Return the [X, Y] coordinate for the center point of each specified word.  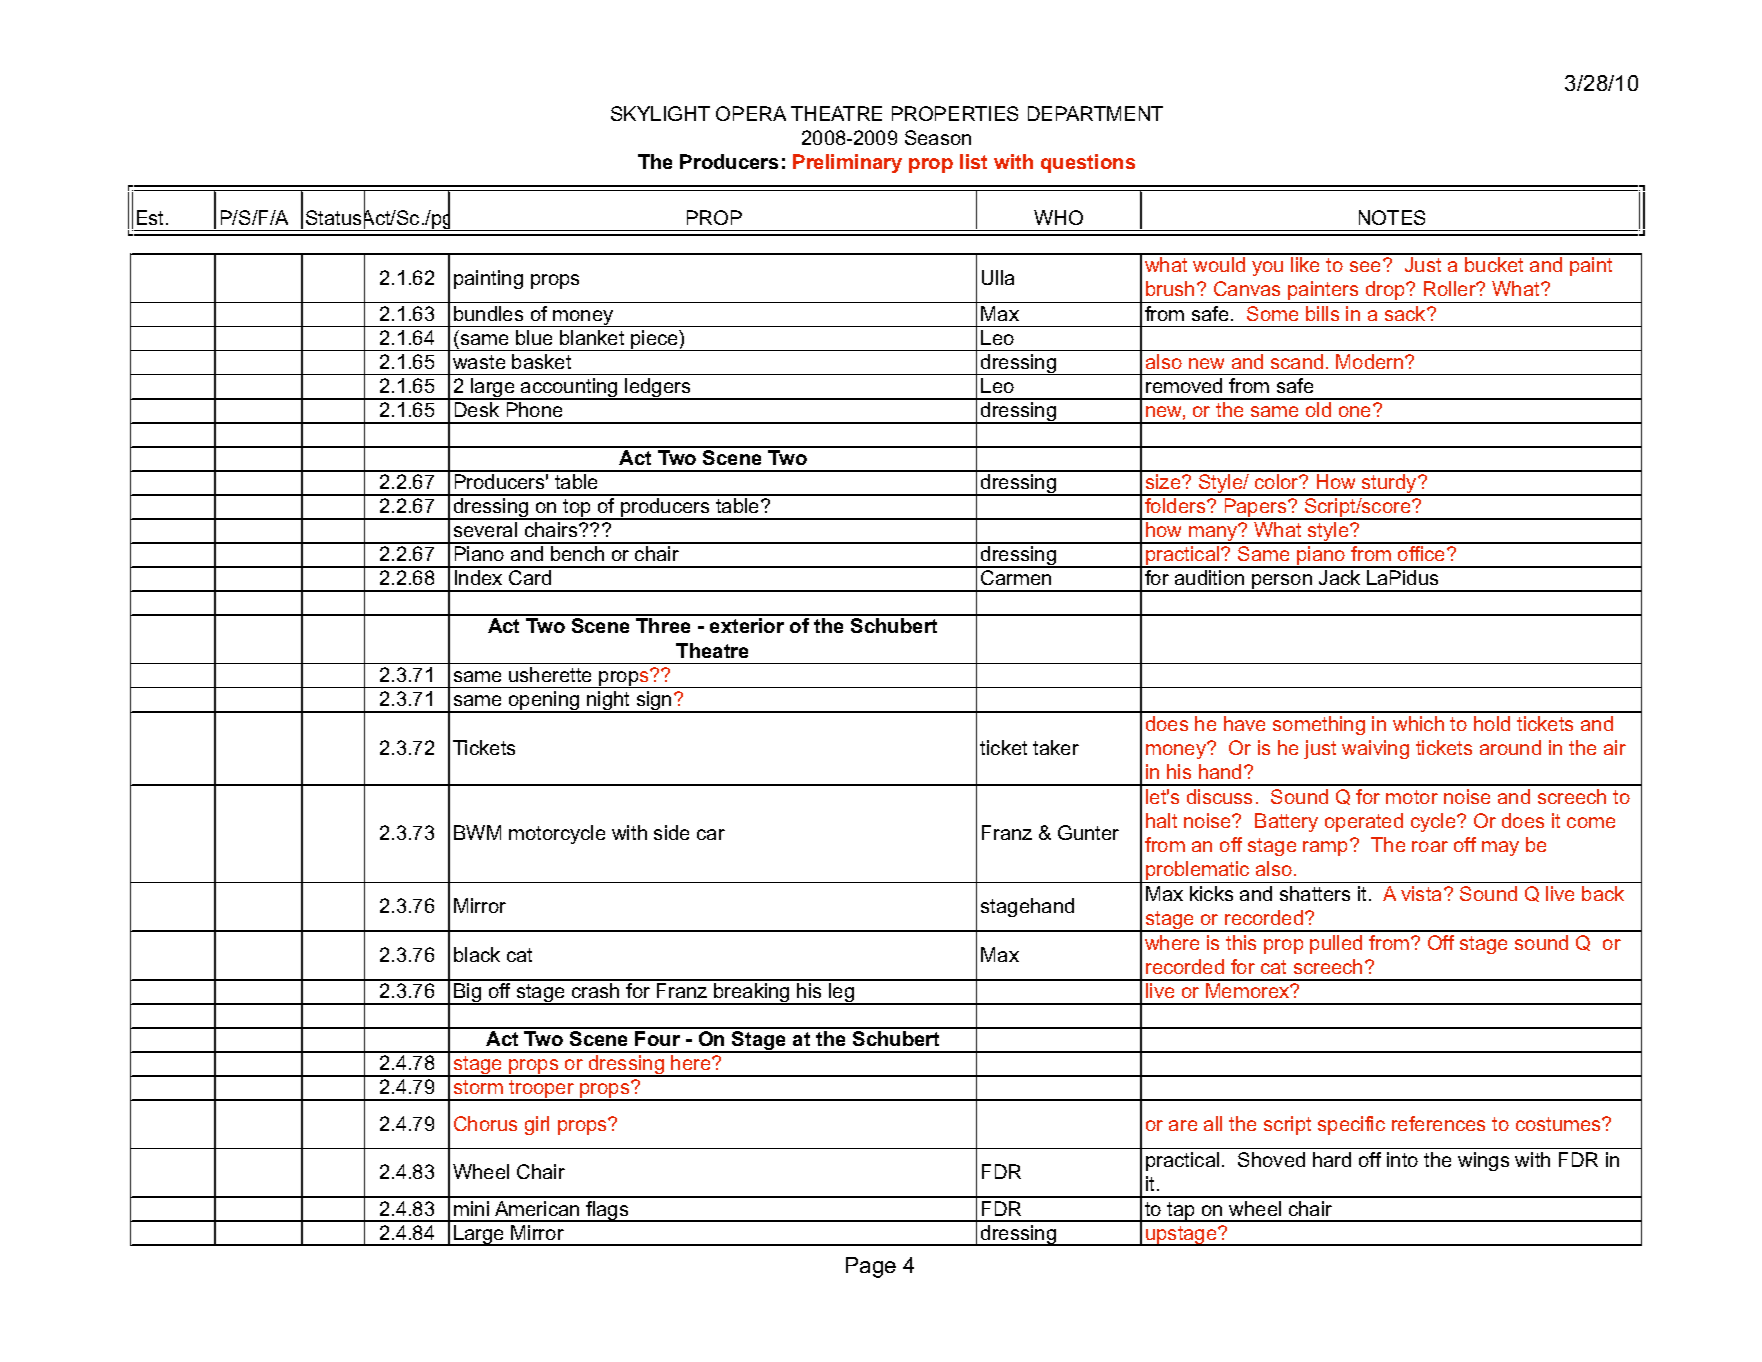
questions [1088, 163]
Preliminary [847, 163]
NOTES [1392, 217]
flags [607, 1211]
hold [1492, 723]
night [609, 702]
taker [1056, 747]
